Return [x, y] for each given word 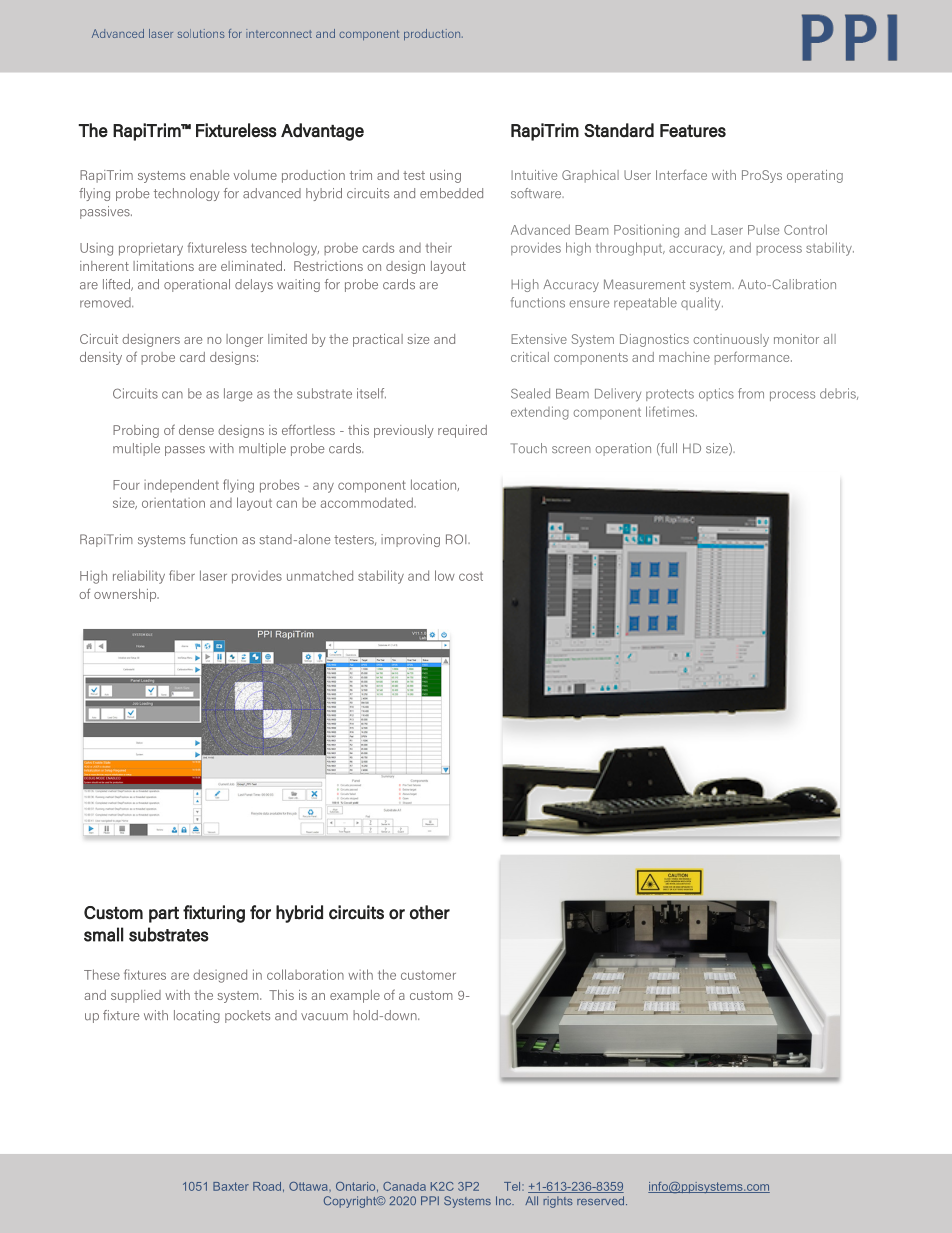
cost [471, 576]
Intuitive [534, 175]
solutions [201, 33]
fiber [182, 575]
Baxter [231, 1186]
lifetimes [671, 411]
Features [693, 131]
